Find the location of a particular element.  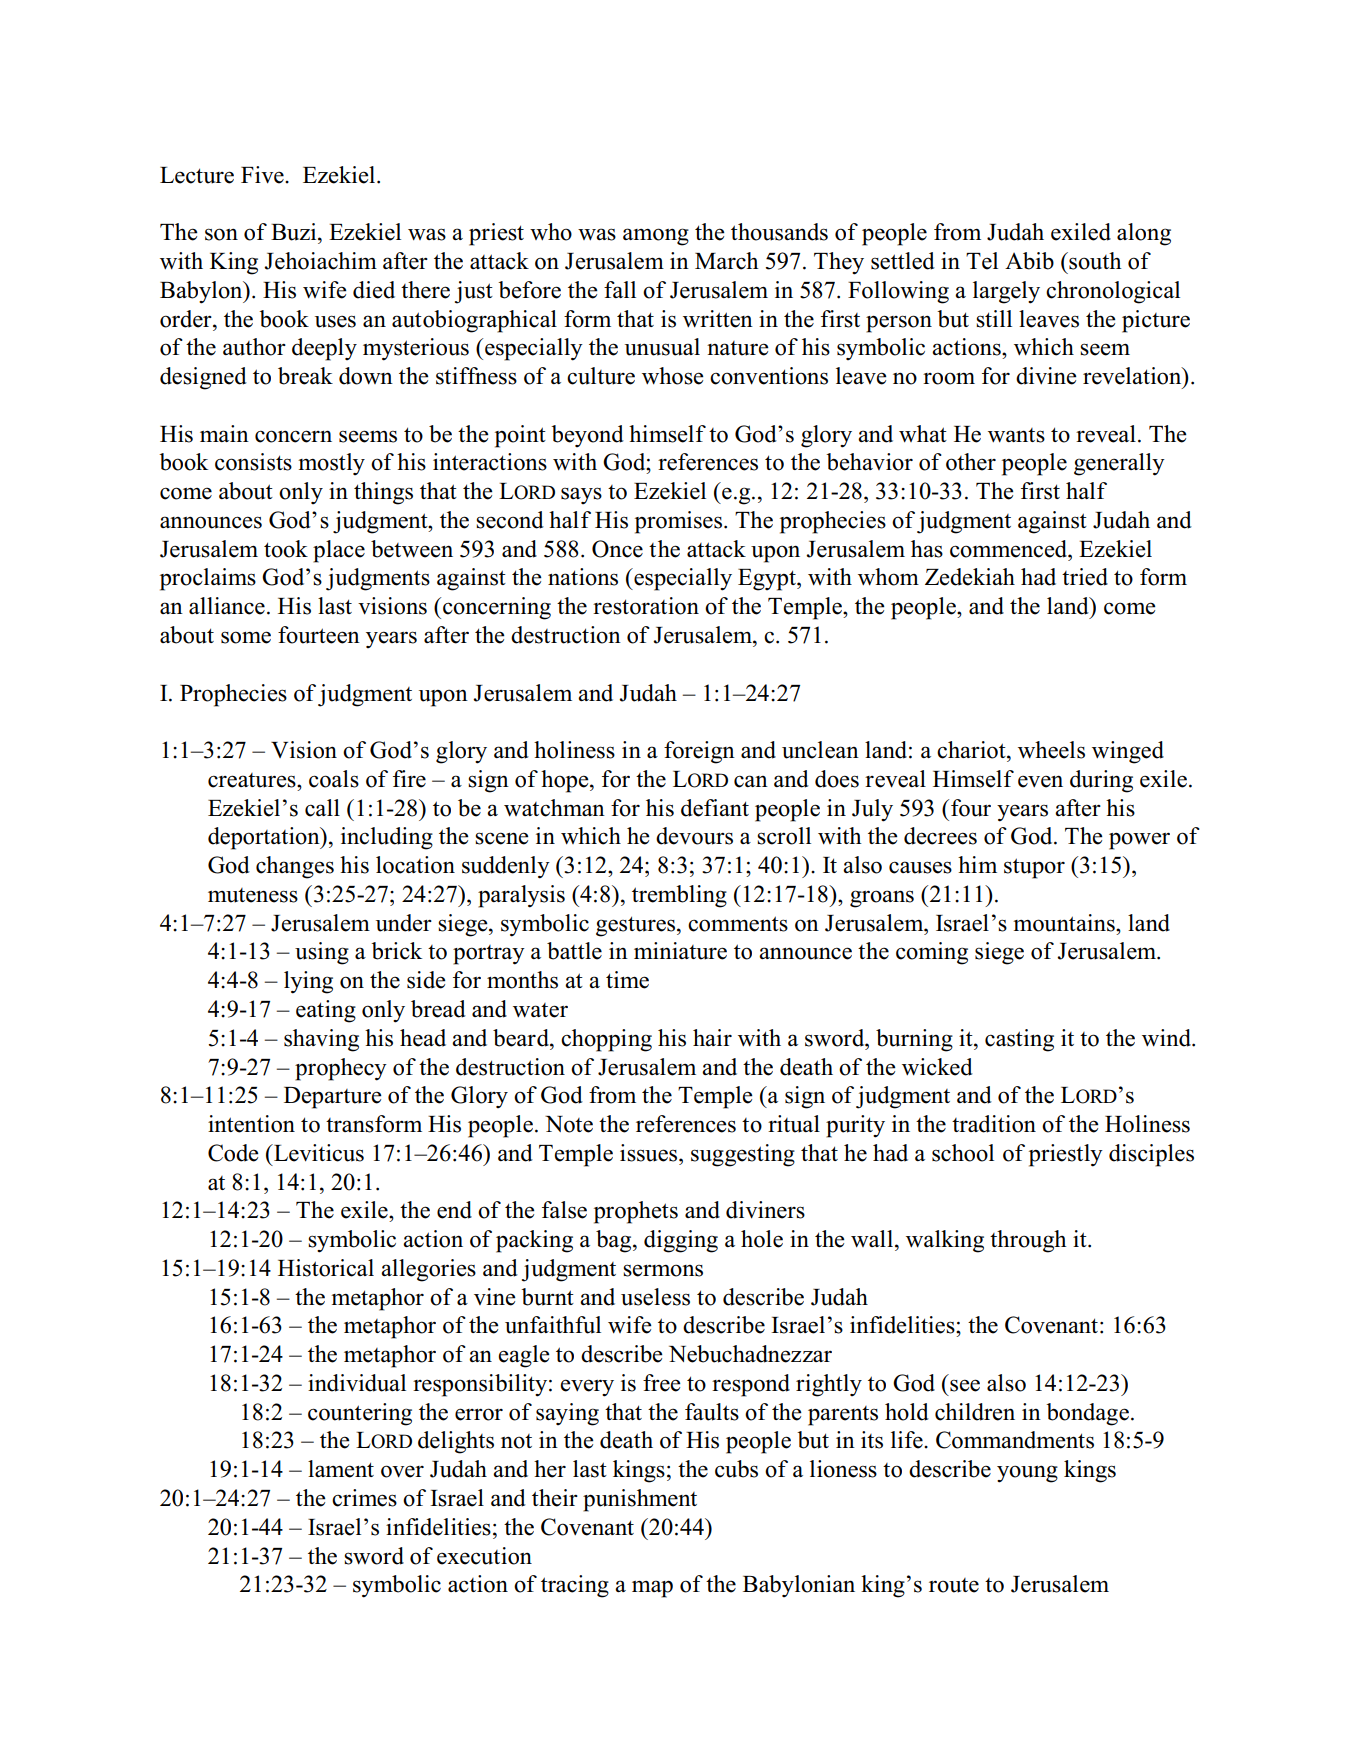

promises is located at coordinates (678, 522).
